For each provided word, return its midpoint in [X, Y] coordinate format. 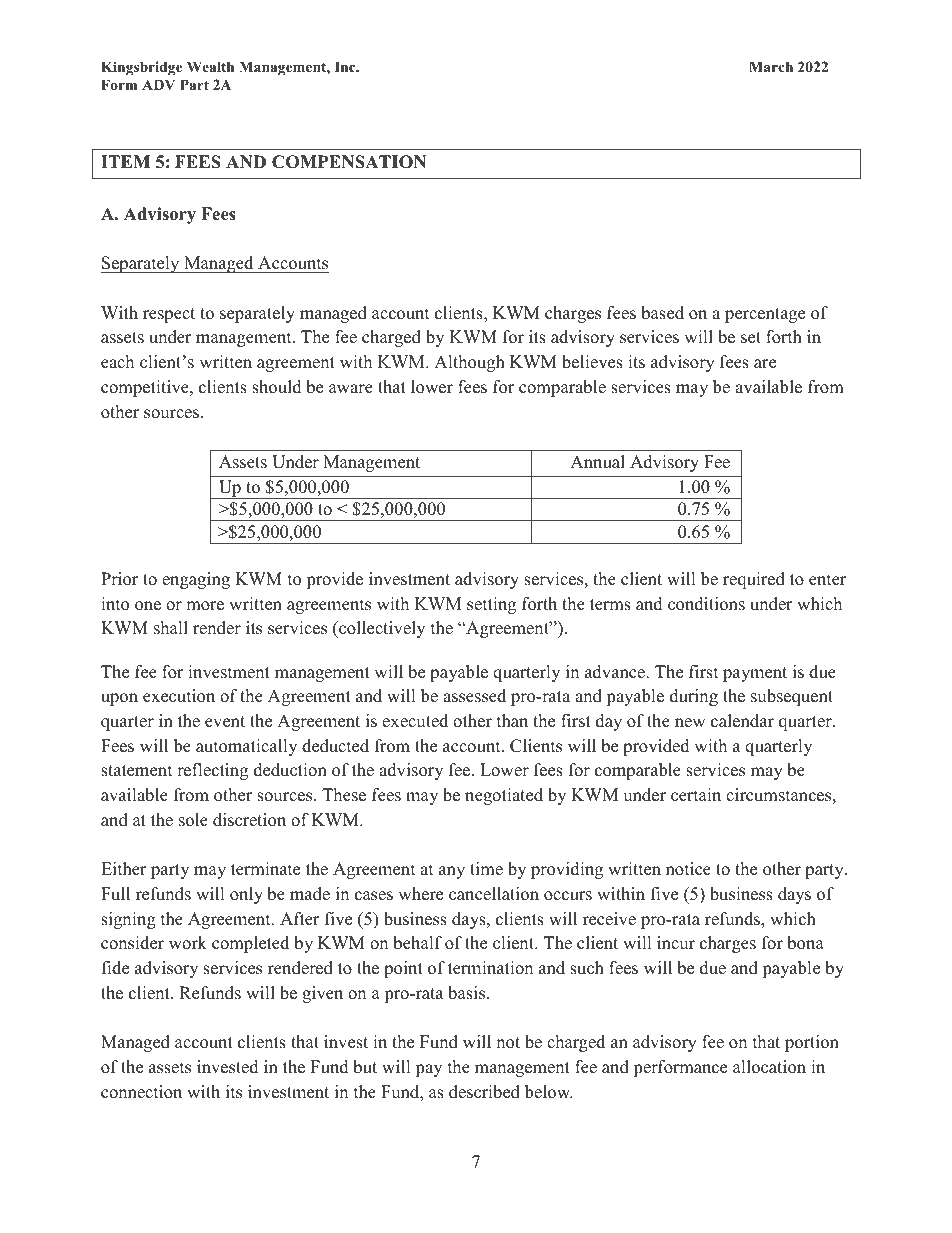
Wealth [210, 66]
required [754, 580]
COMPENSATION [349, 162]
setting [491, 605]
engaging [196, 580]
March [771, 66]
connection [141, 1092]
